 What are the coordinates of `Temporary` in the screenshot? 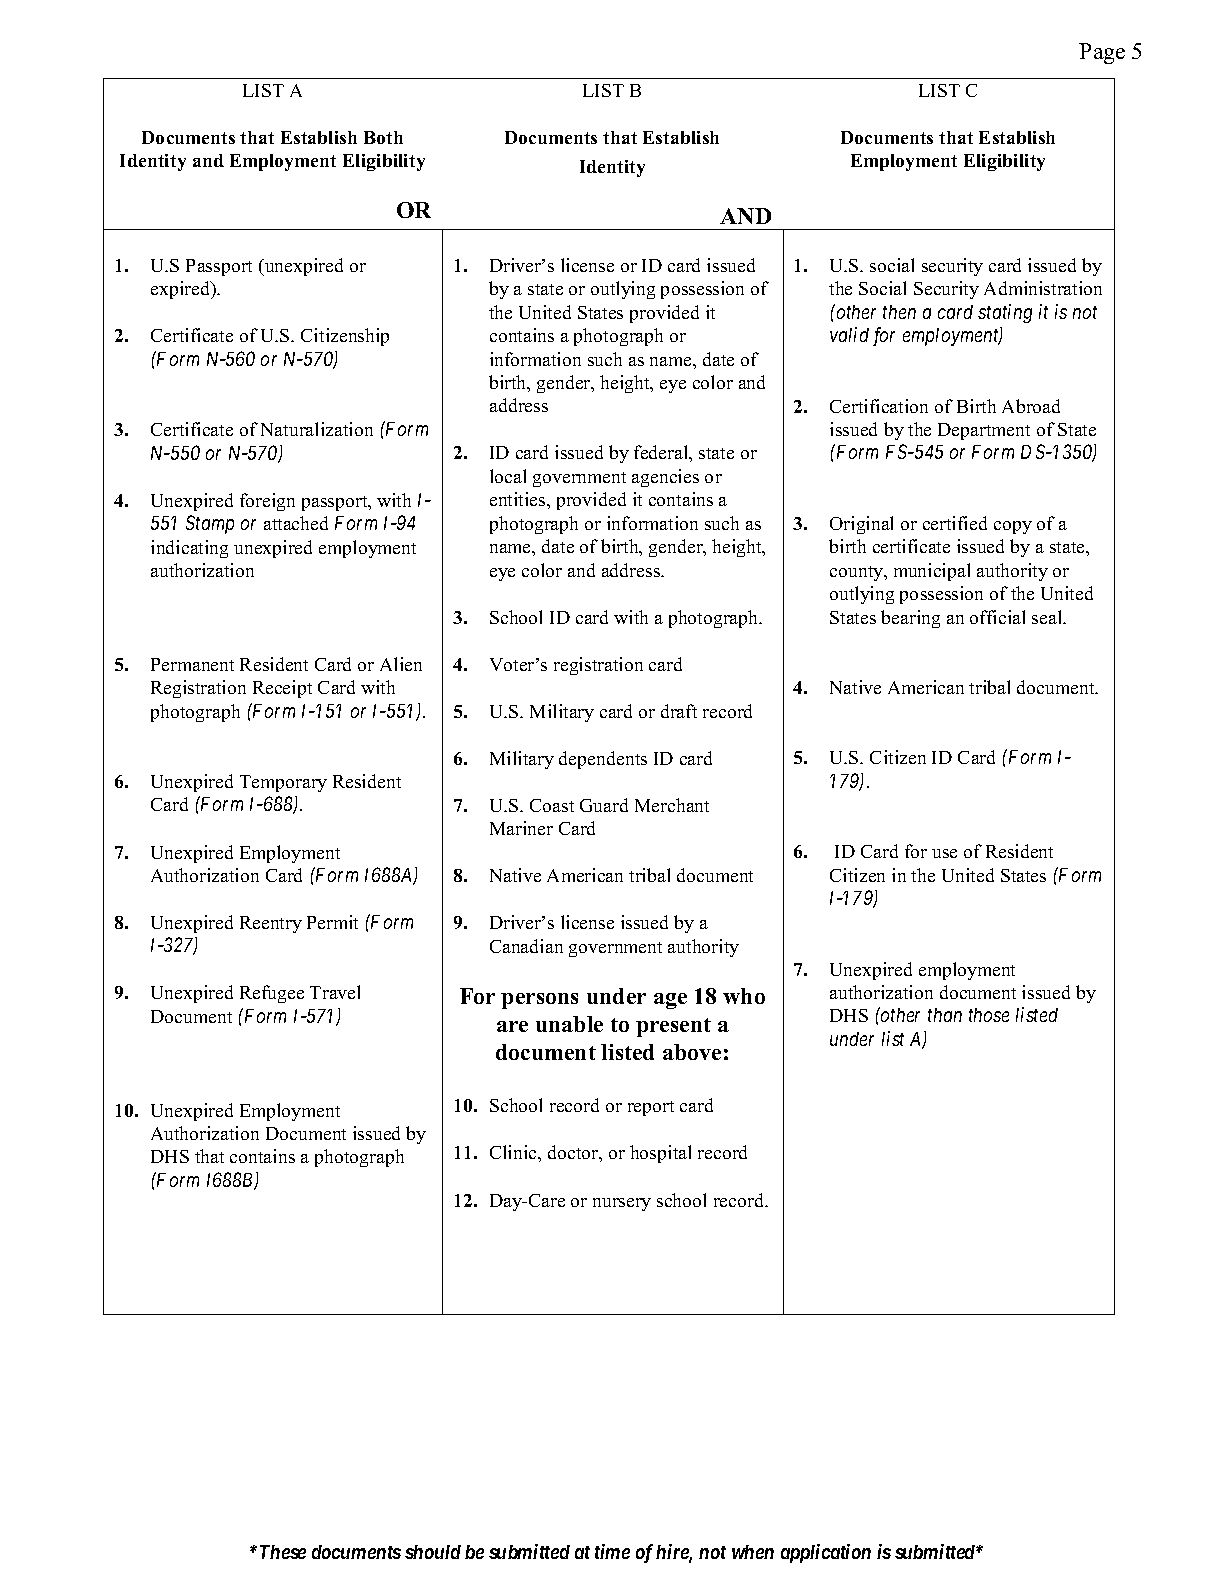 It's located at (283, 783).
